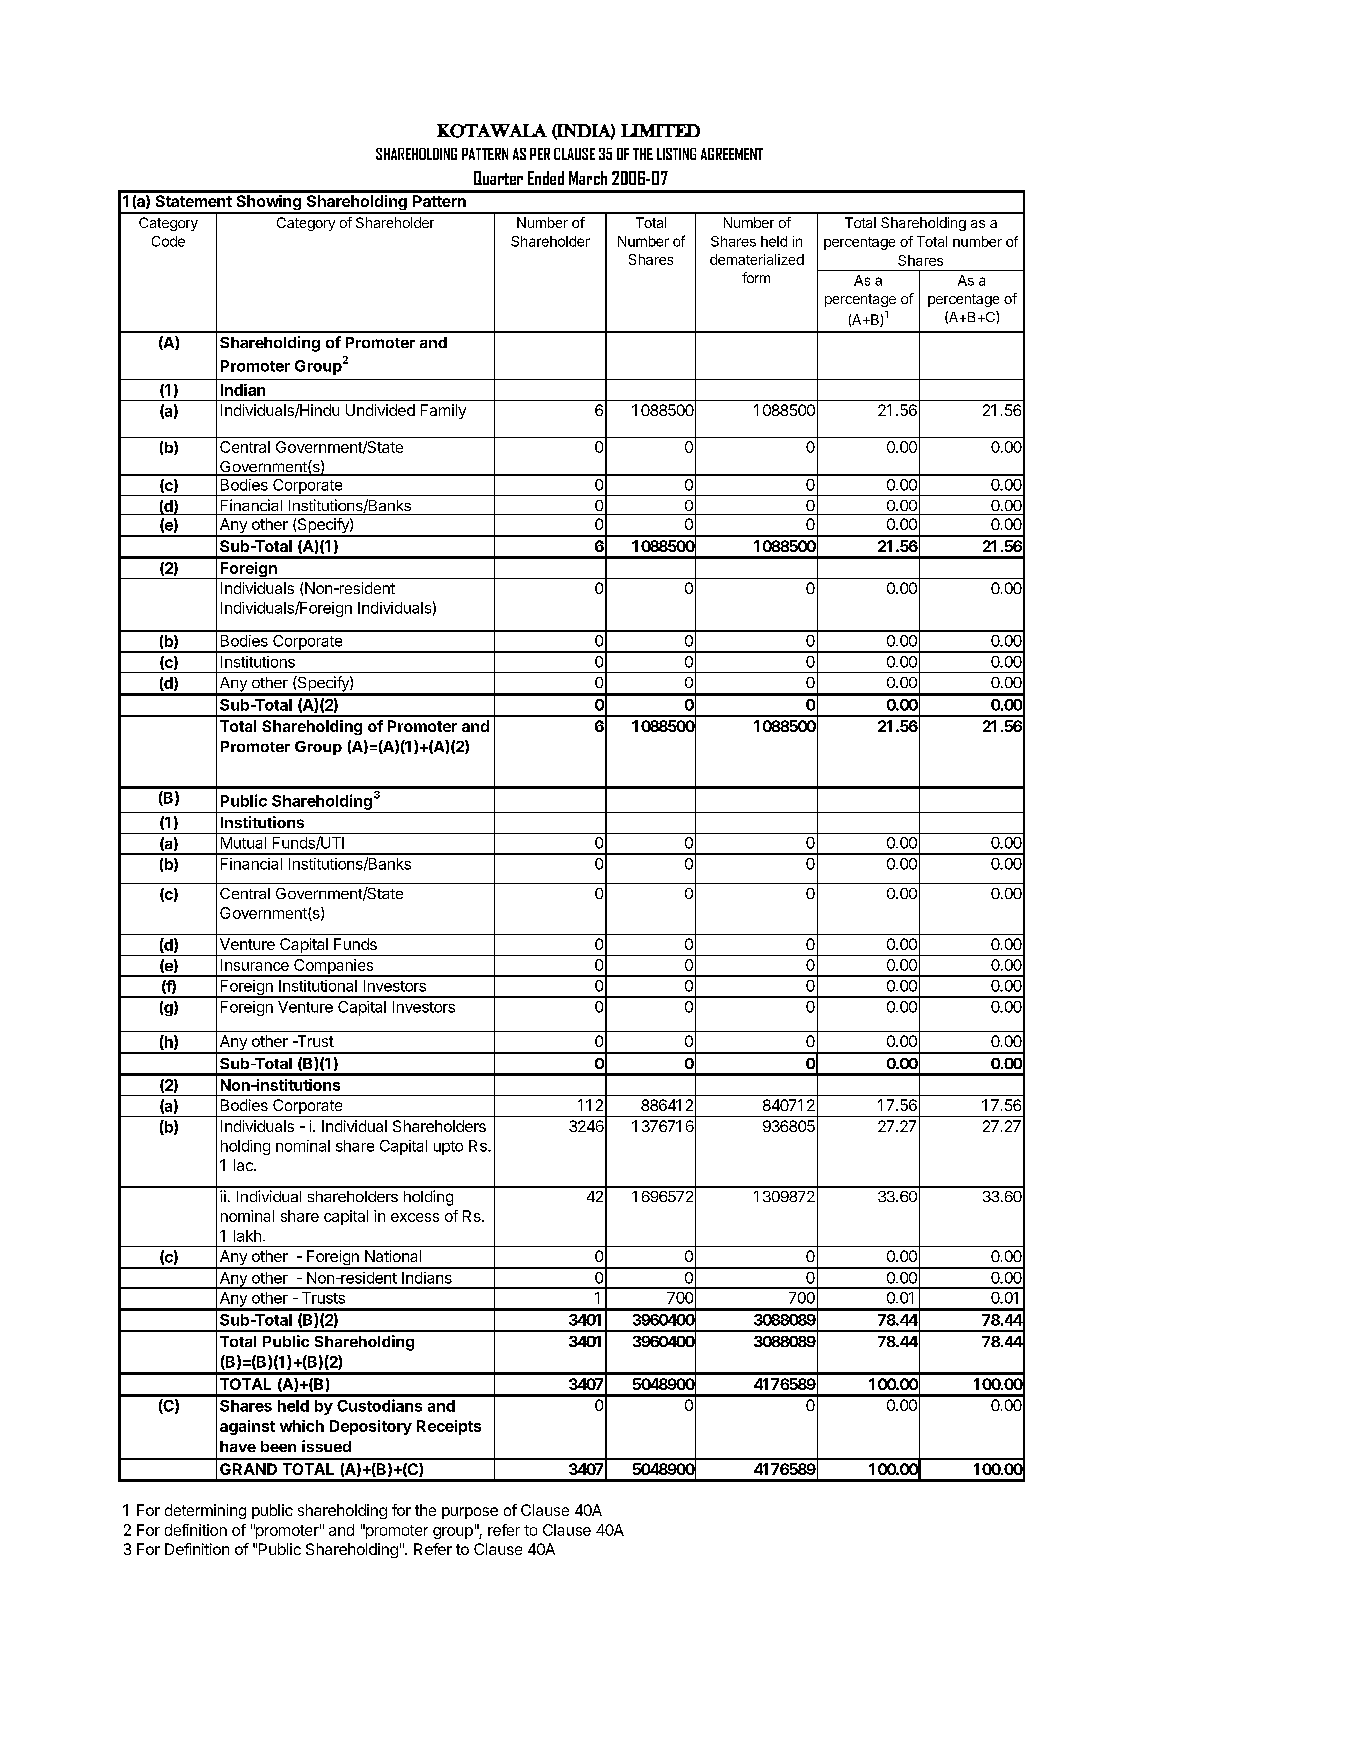 This screenshot has height=1741, width=1346. What do you see at coordinates (498, 178) in the screenshot?
I see `Quarter` at bounding box center [498, 178].
